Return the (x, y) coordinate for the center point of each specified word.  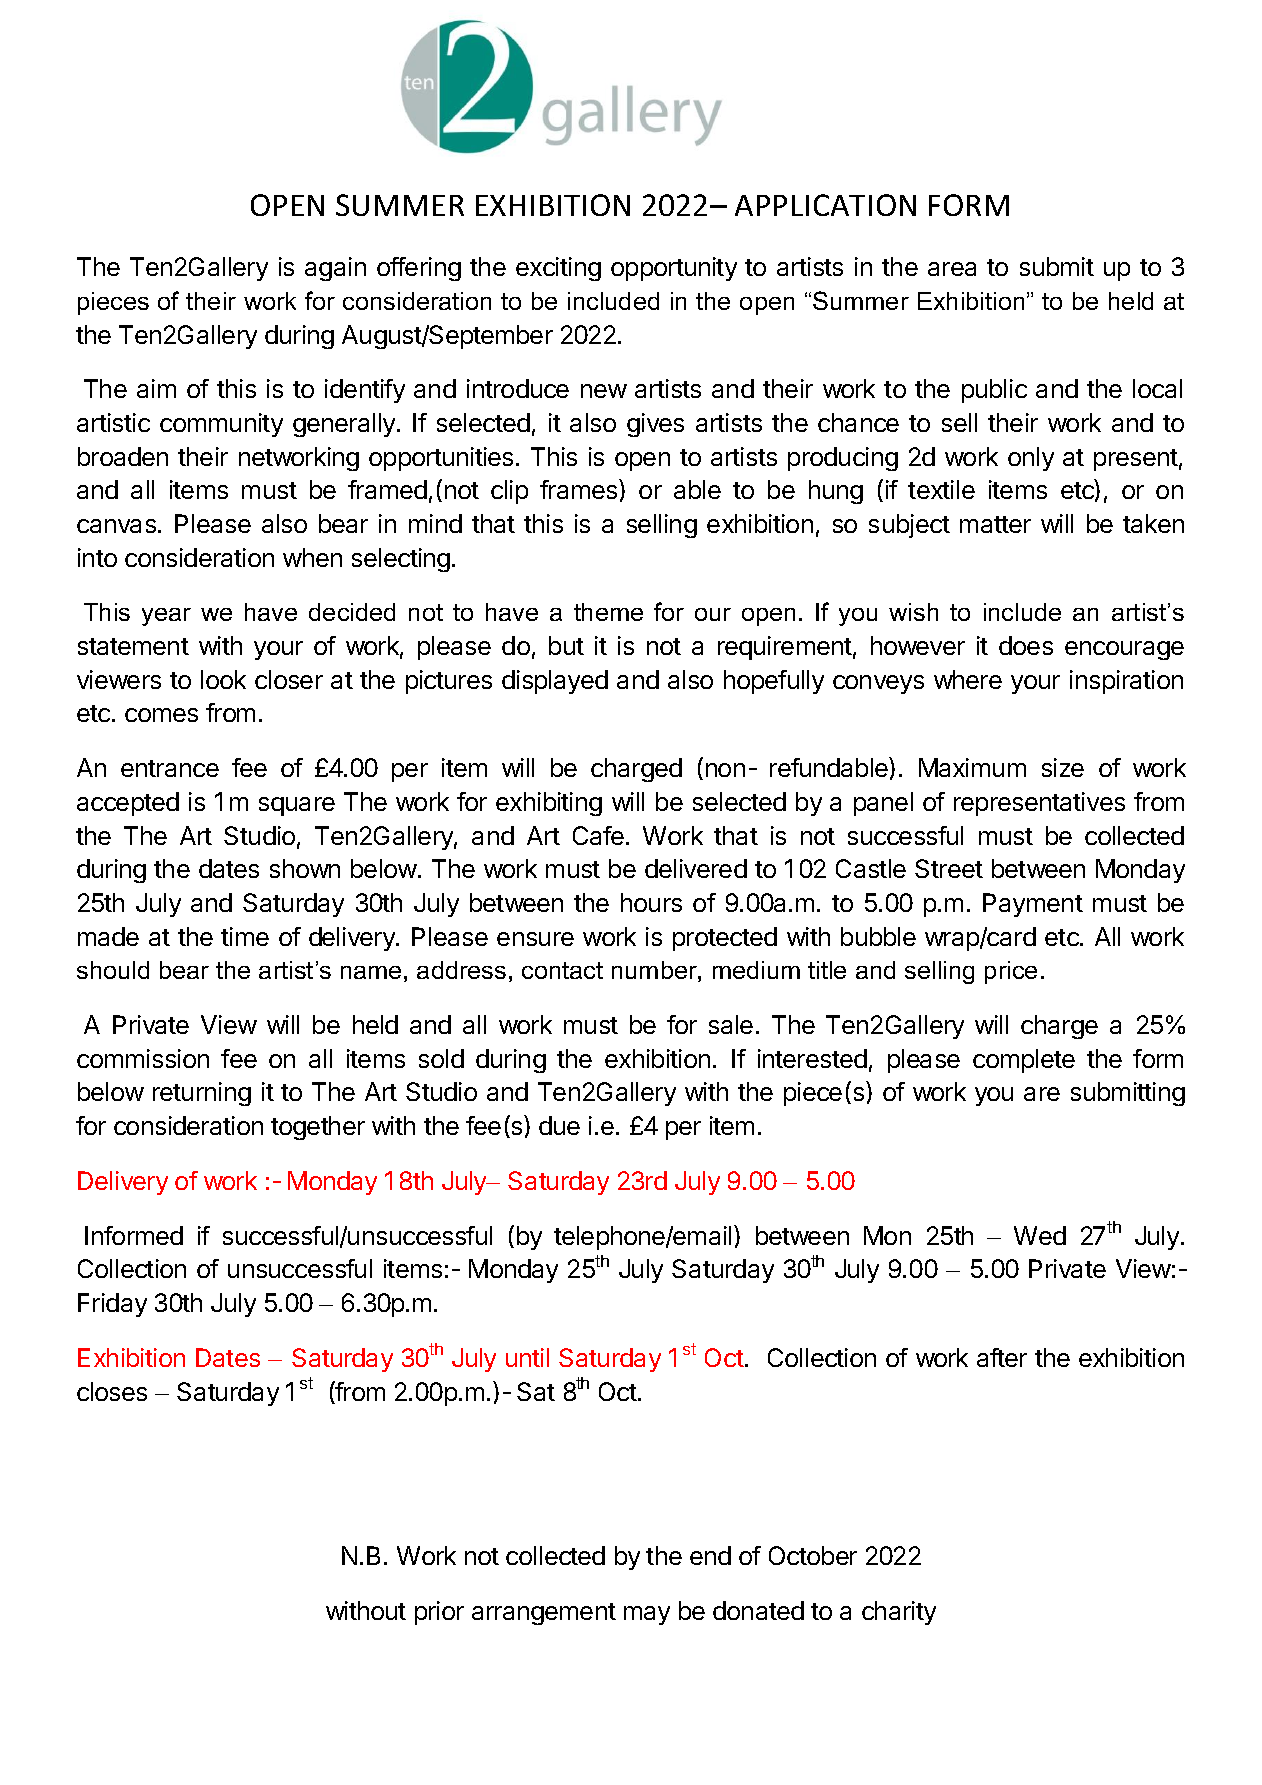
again (335, 269)
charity (899, 1613)
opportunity (674, 269)
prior (439, 1613)
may (647, 1615)
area (952, 269)
